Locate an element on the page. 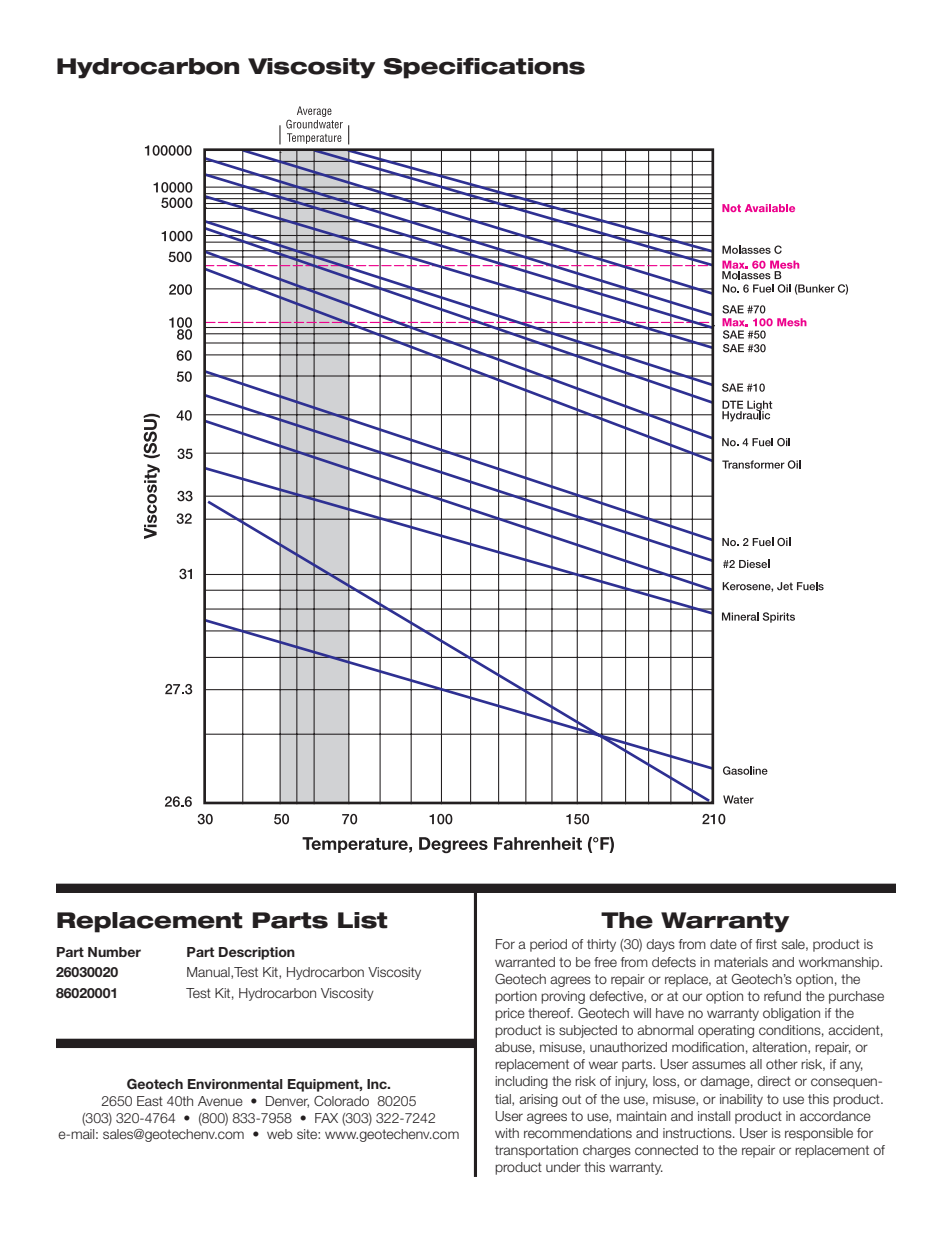 This page has height=1233, width=952. Number is located at coordinates (114, 952).
